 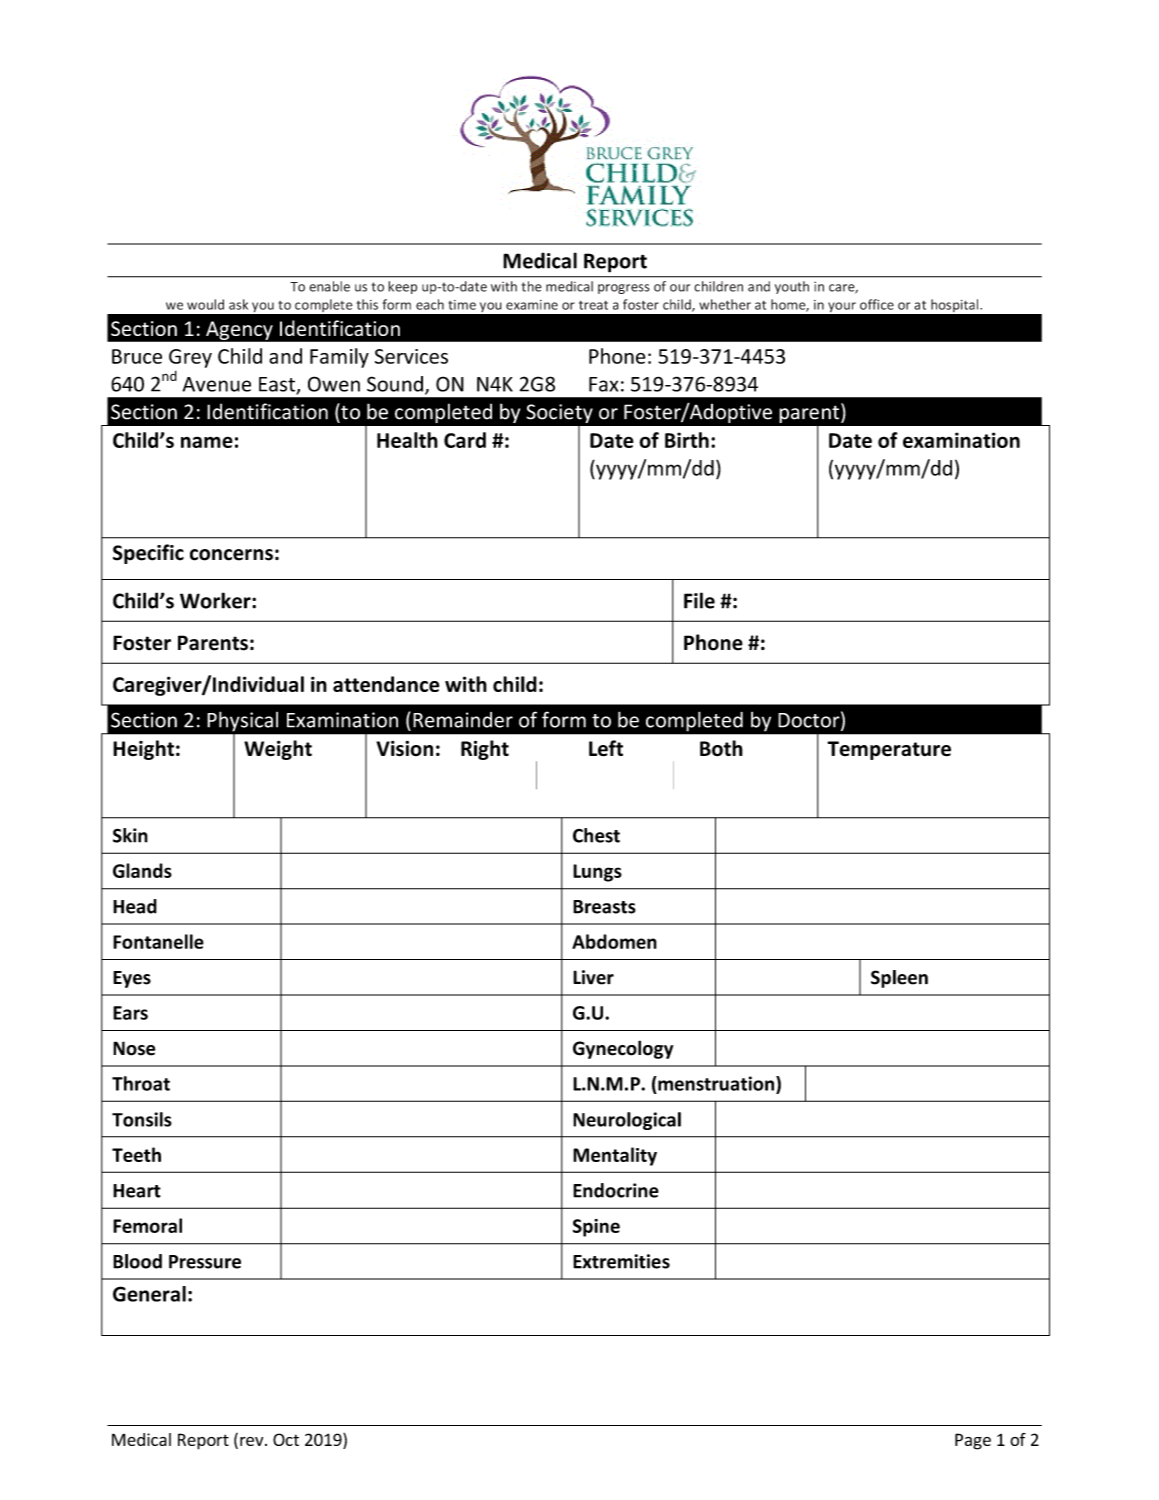 I want to click on File, so click(x=699, y=600).
